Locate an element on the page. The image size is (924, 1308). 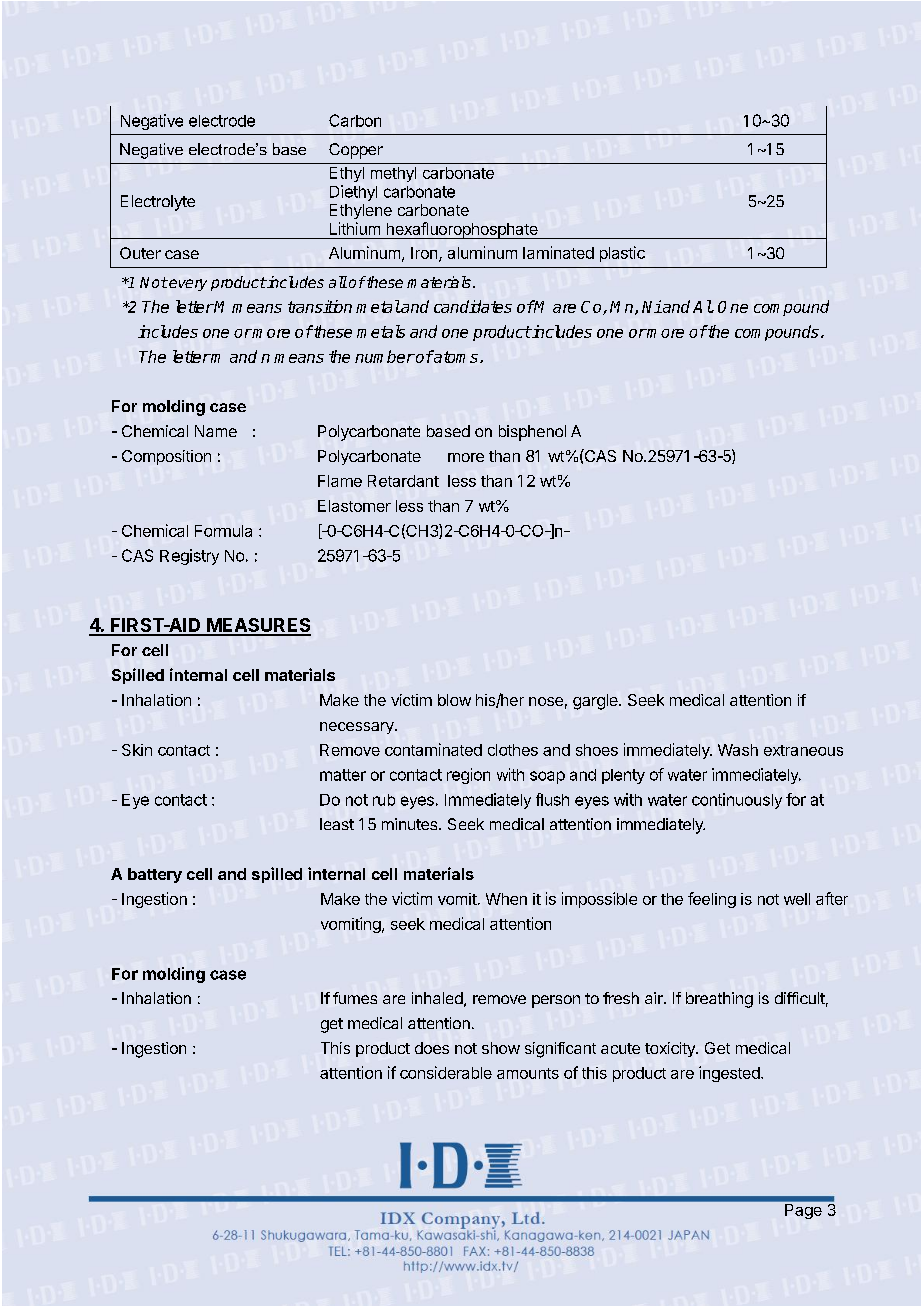
ingested is located at coordinates (730, 1074).
